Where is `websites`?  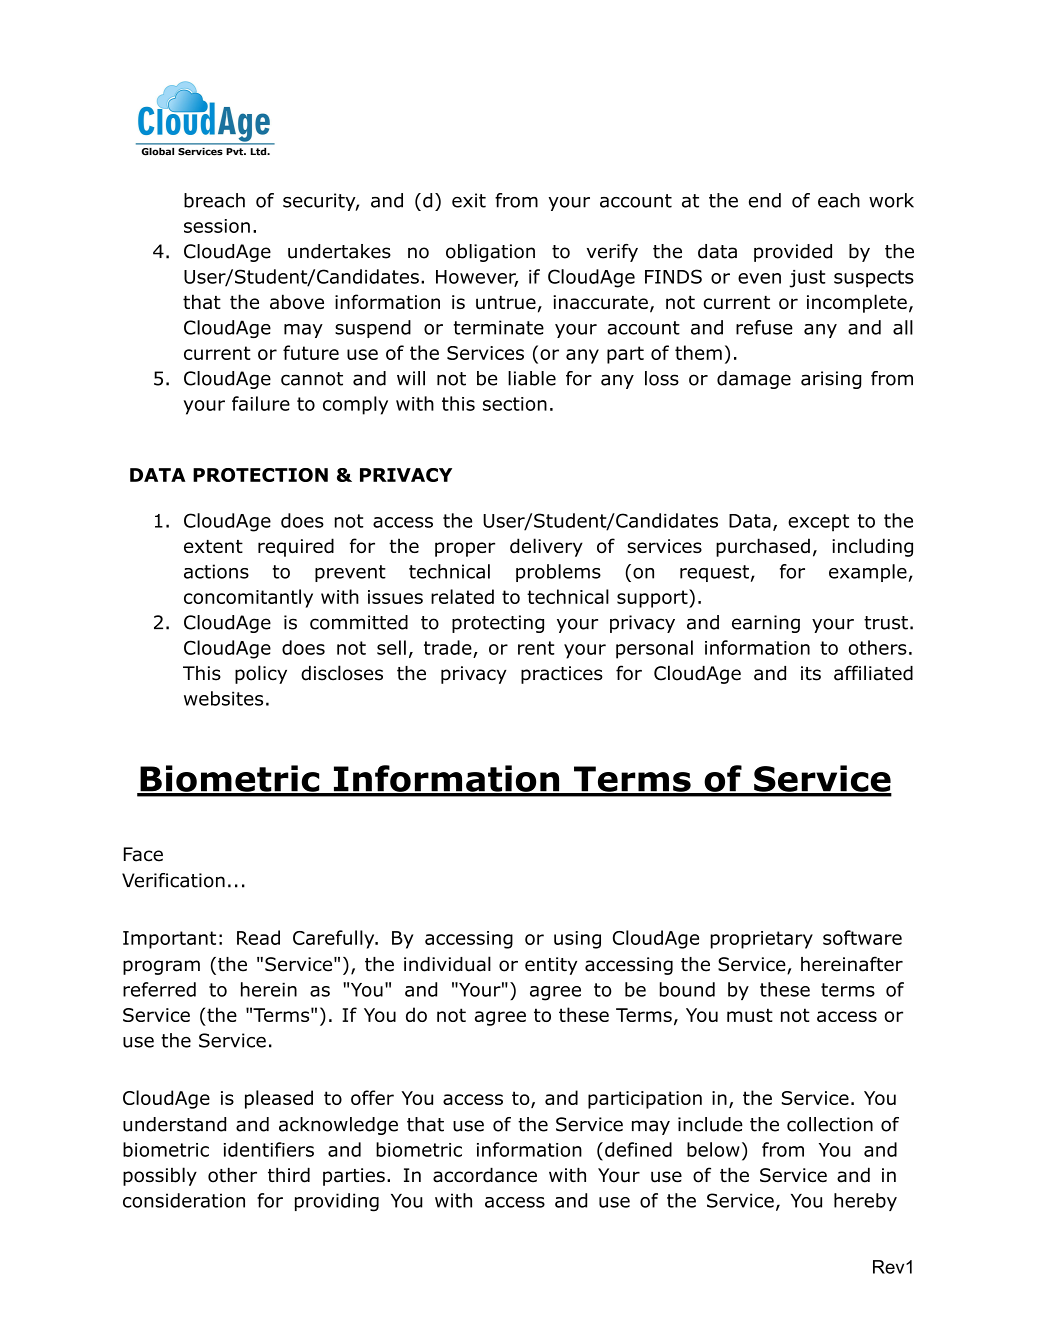 websites is located at coordinates (223, 698).
